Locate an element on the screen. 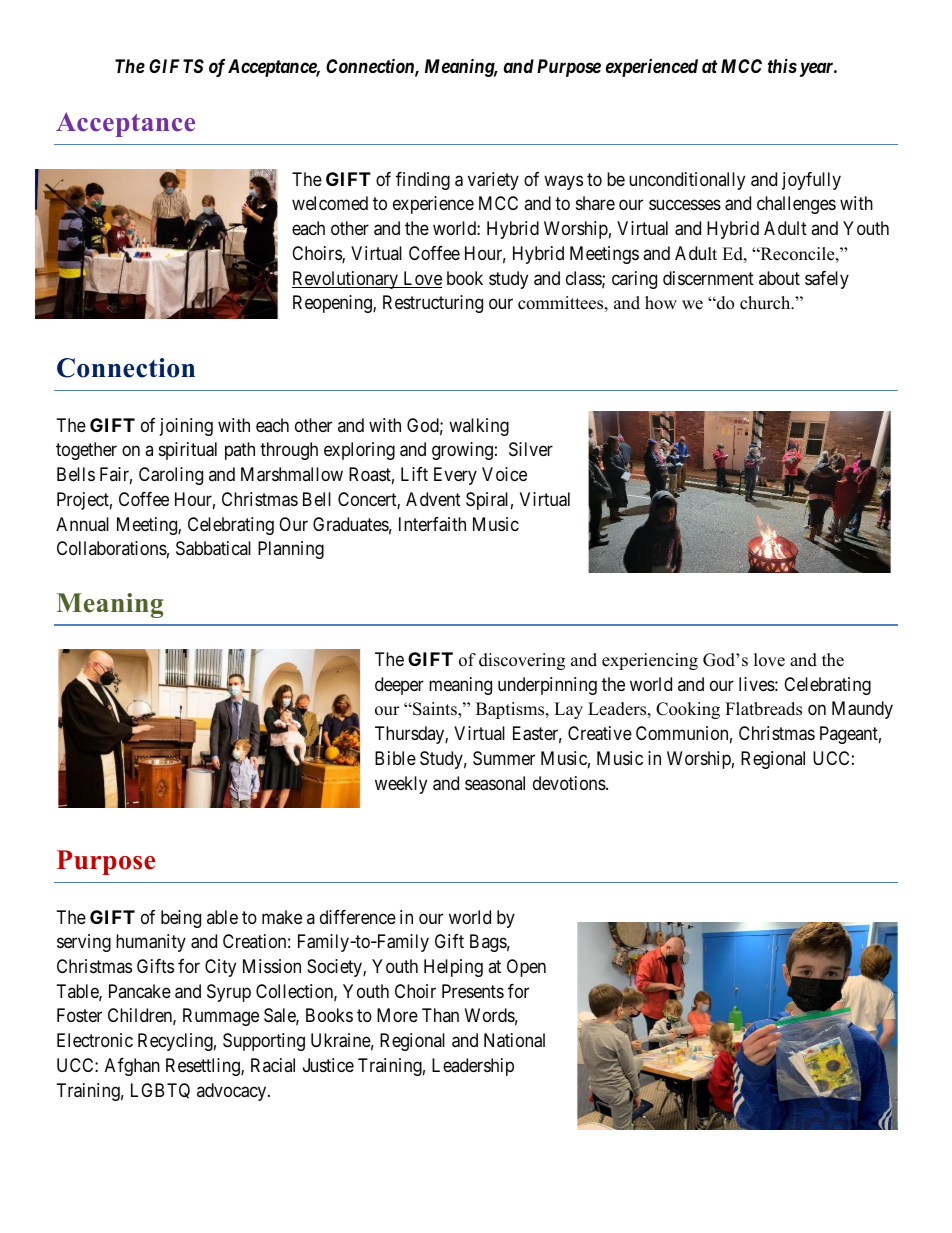 Image resolution: width=952 pixels, height=1233 pixels. challenges is located at coordinates (796, 205).
